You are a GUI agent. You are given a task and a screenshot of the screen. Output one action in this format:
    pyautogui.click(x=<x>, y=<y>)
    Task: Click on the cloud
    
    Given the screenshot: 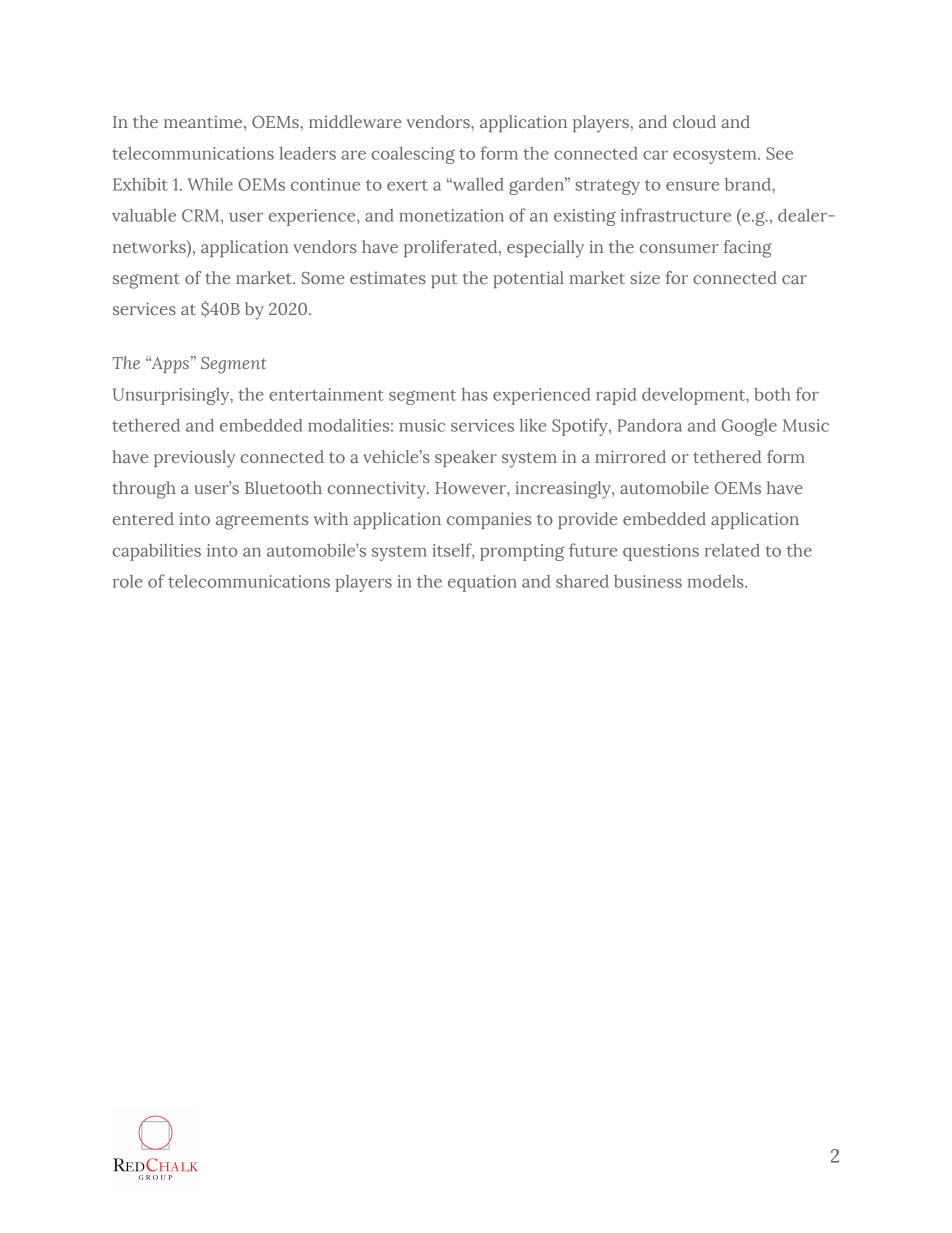 What is the action you would take?
    pyautogui.click(x=694, y=121)
